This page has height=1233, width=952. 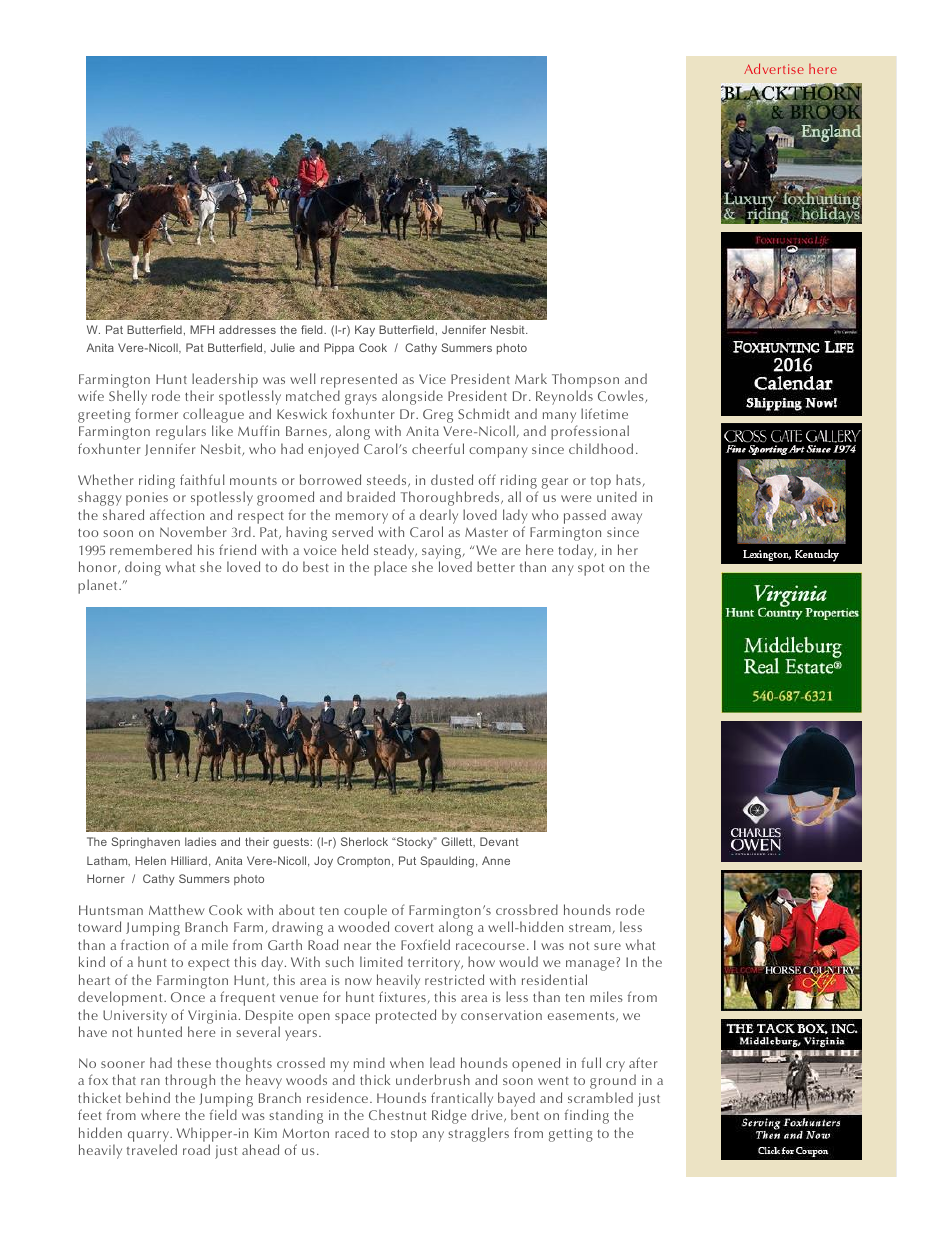 I want to click on away, so click(x=626, y=518).
